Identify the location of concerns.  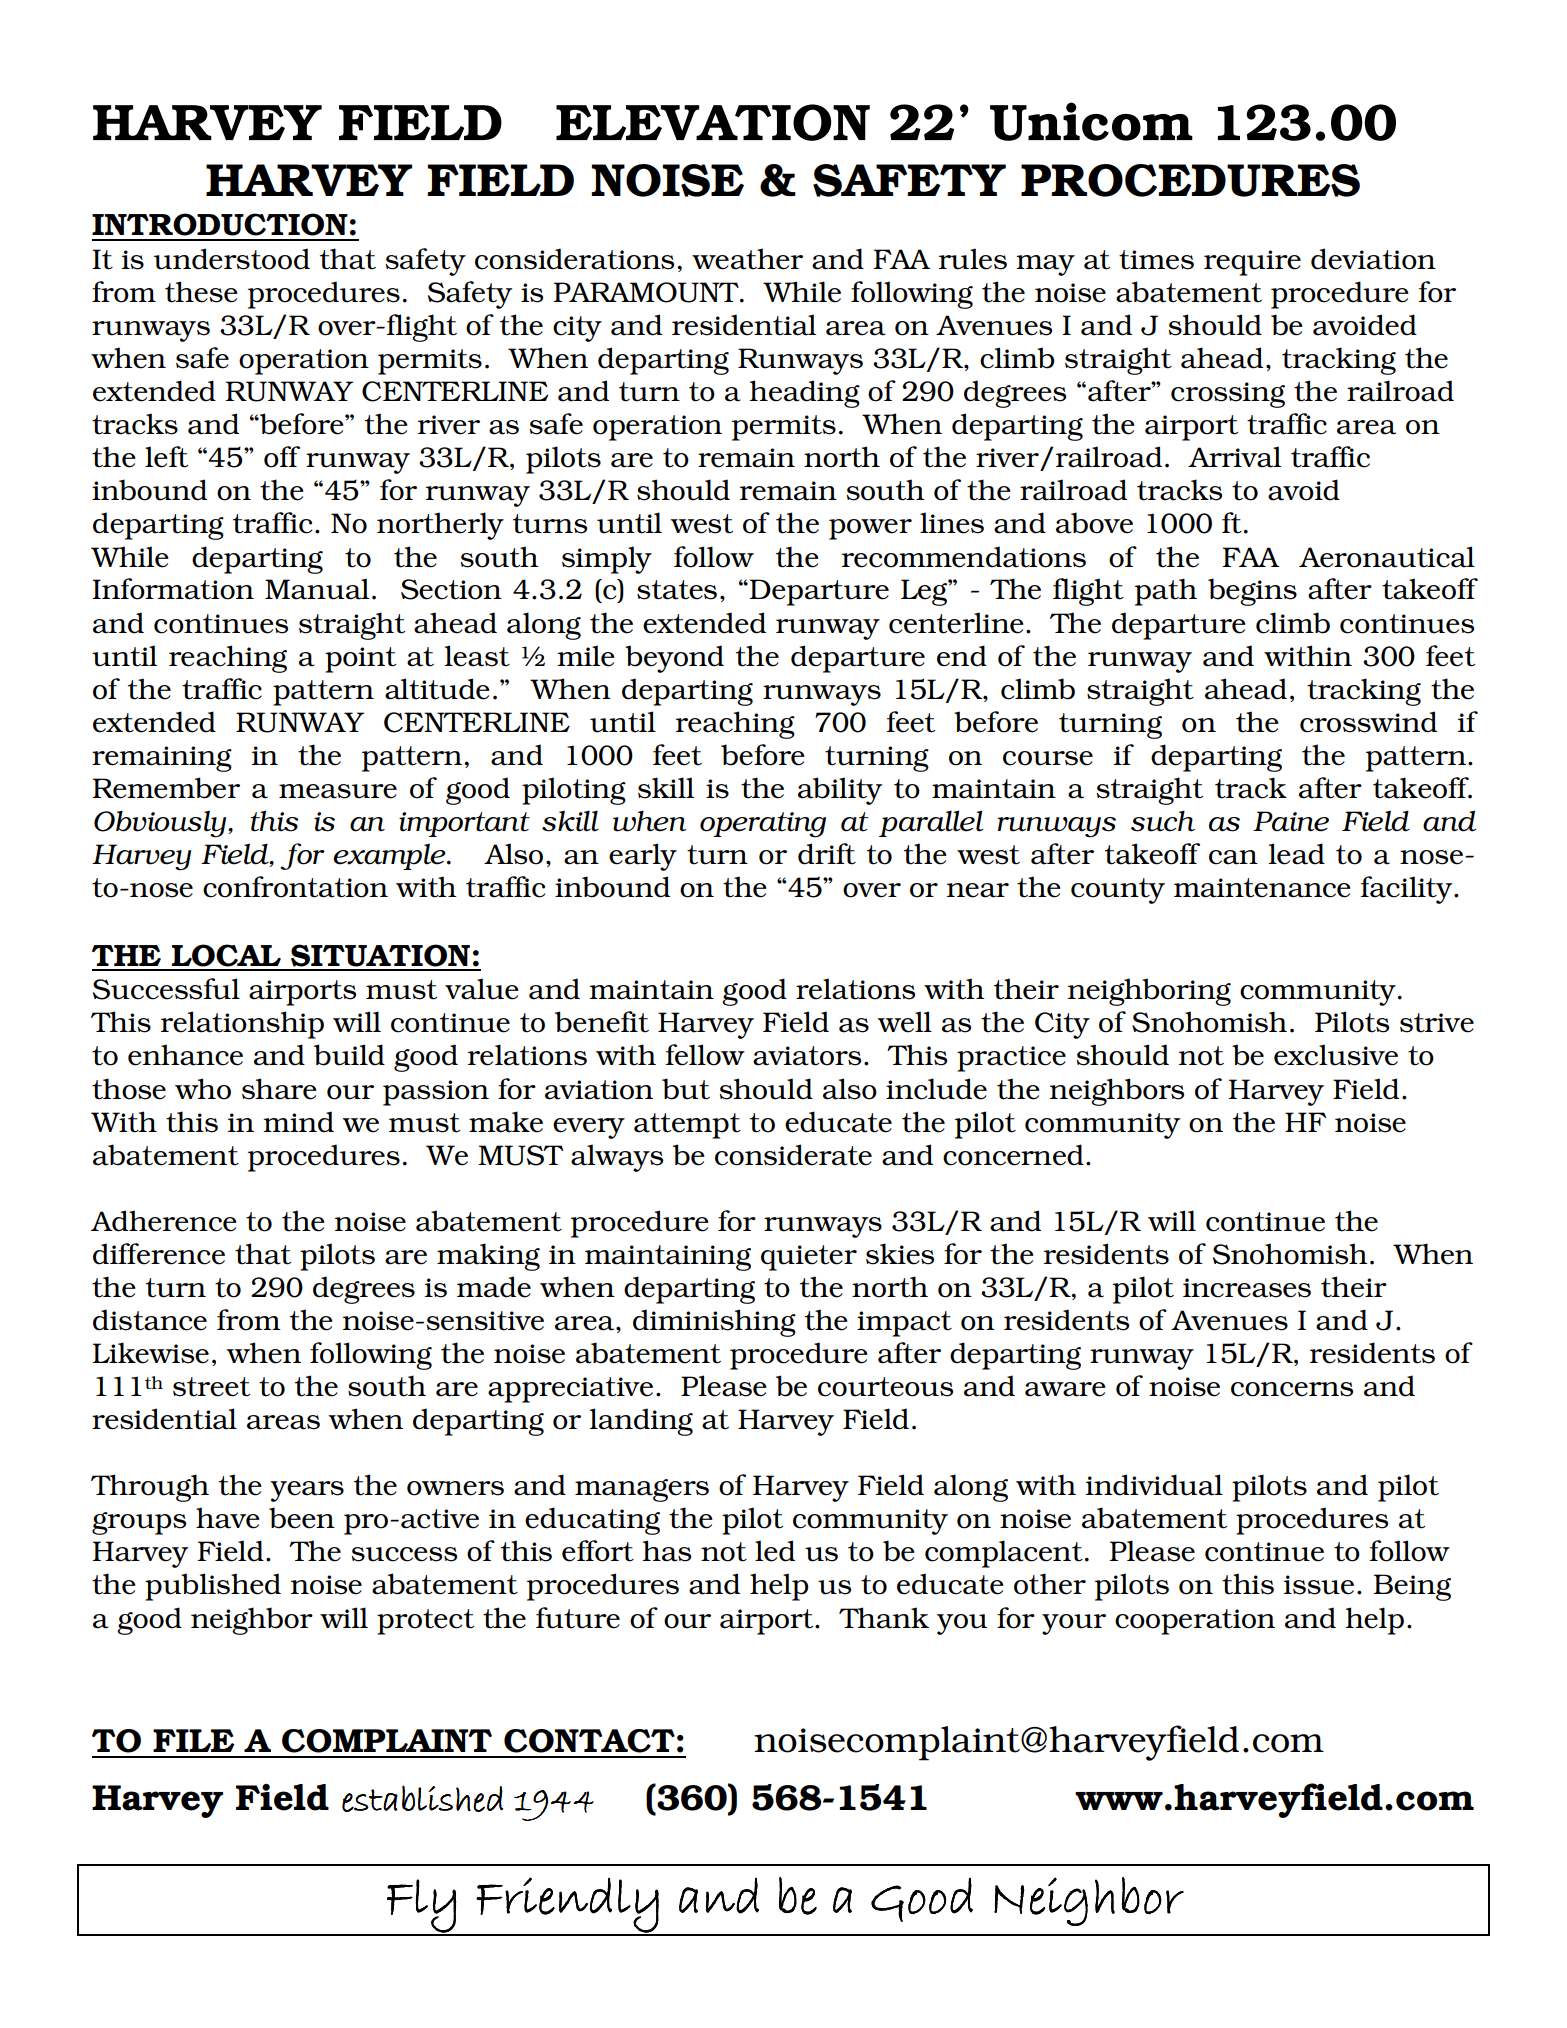
(1292, 1389).
